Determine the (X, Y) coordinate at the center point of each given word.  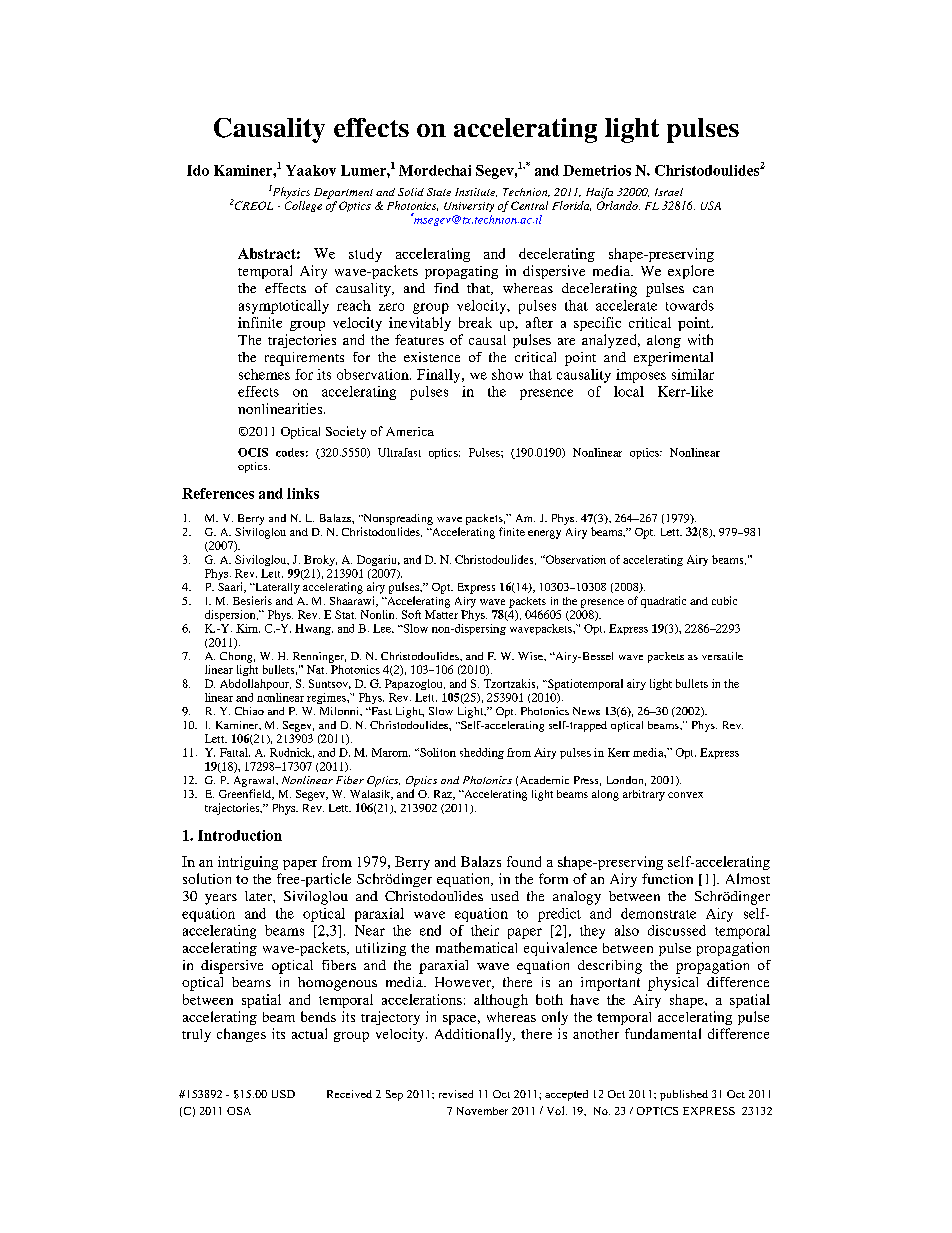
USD (283, 1094)
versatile (722, 656)
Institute (476, 192)
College (303, 206)
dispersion (231, 615)
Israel (669, 192)
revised (456, 1094)
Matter (441, 614)
